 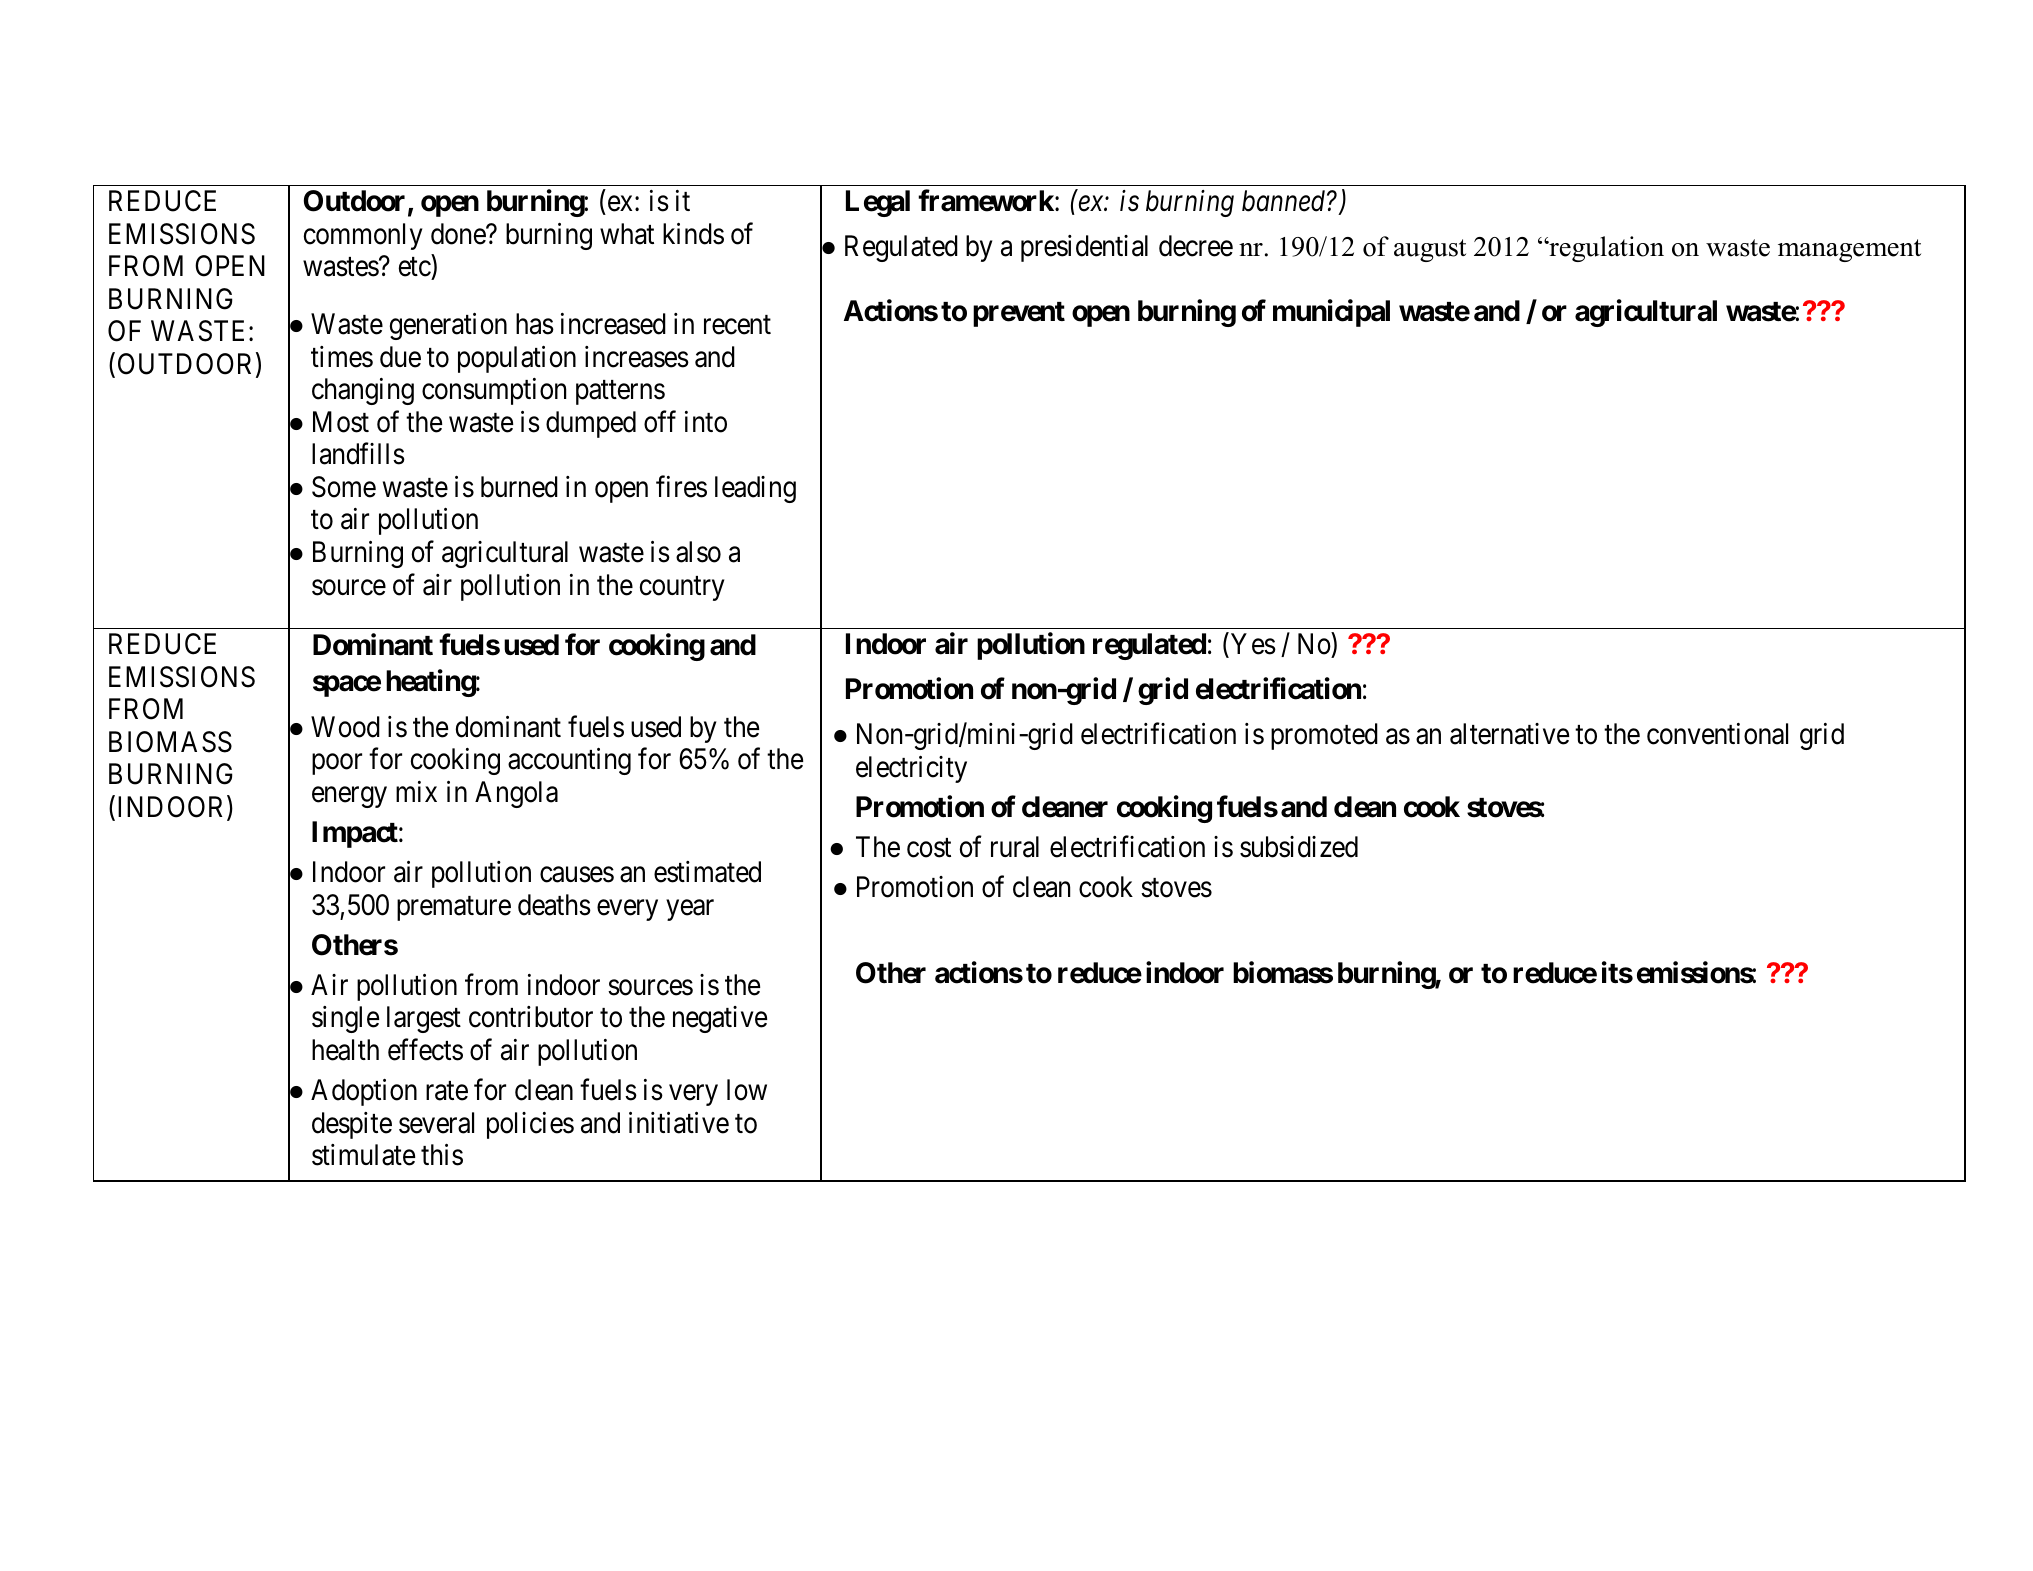 What do you see at coordinates (1015, 847) in the screenshot?
I see `rural` at bounding box center [1015, 847].
